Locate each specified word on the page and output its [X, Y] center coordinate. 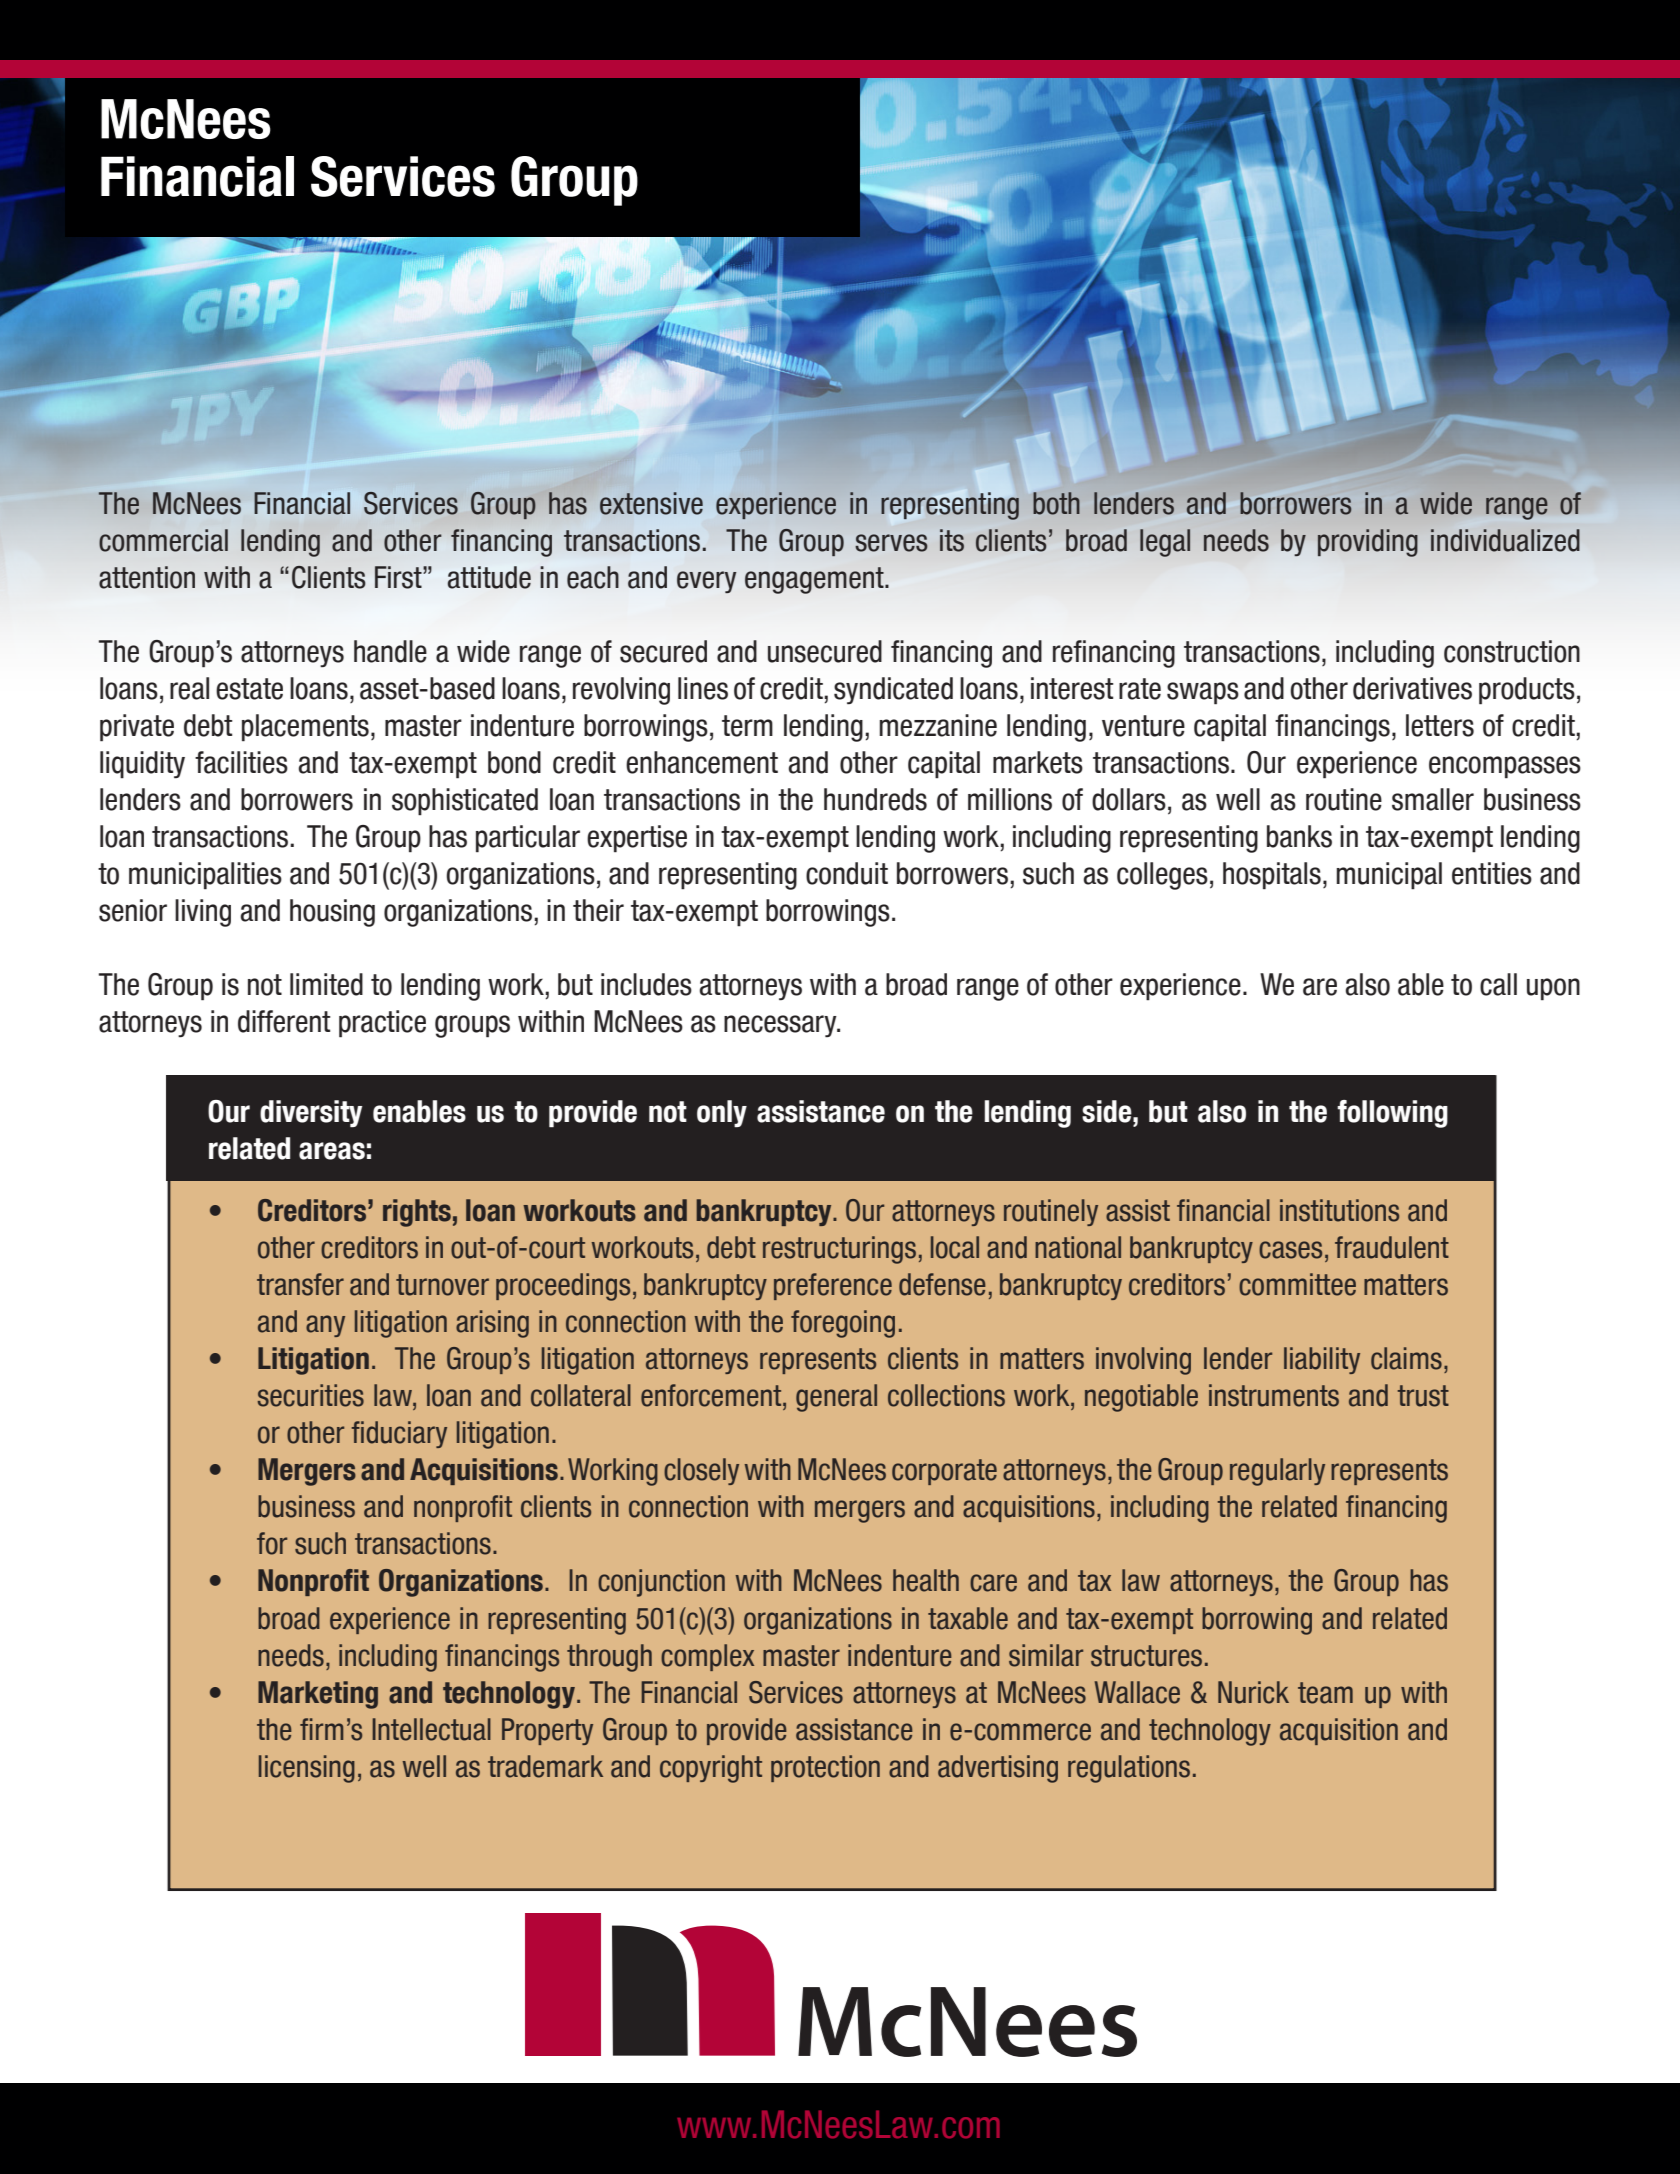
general [836, 1398]
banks [1299, 836]
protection [825, 1768]
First [399, 577]
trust [1423, 1396]
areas [332, 1151]
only [722, 1113]
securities [311, 1395]
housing [332, 913]
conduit [847, 873]
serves [891, 543]
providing [1368, 543]
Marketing [318, 1695]
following [1392, 1114]
